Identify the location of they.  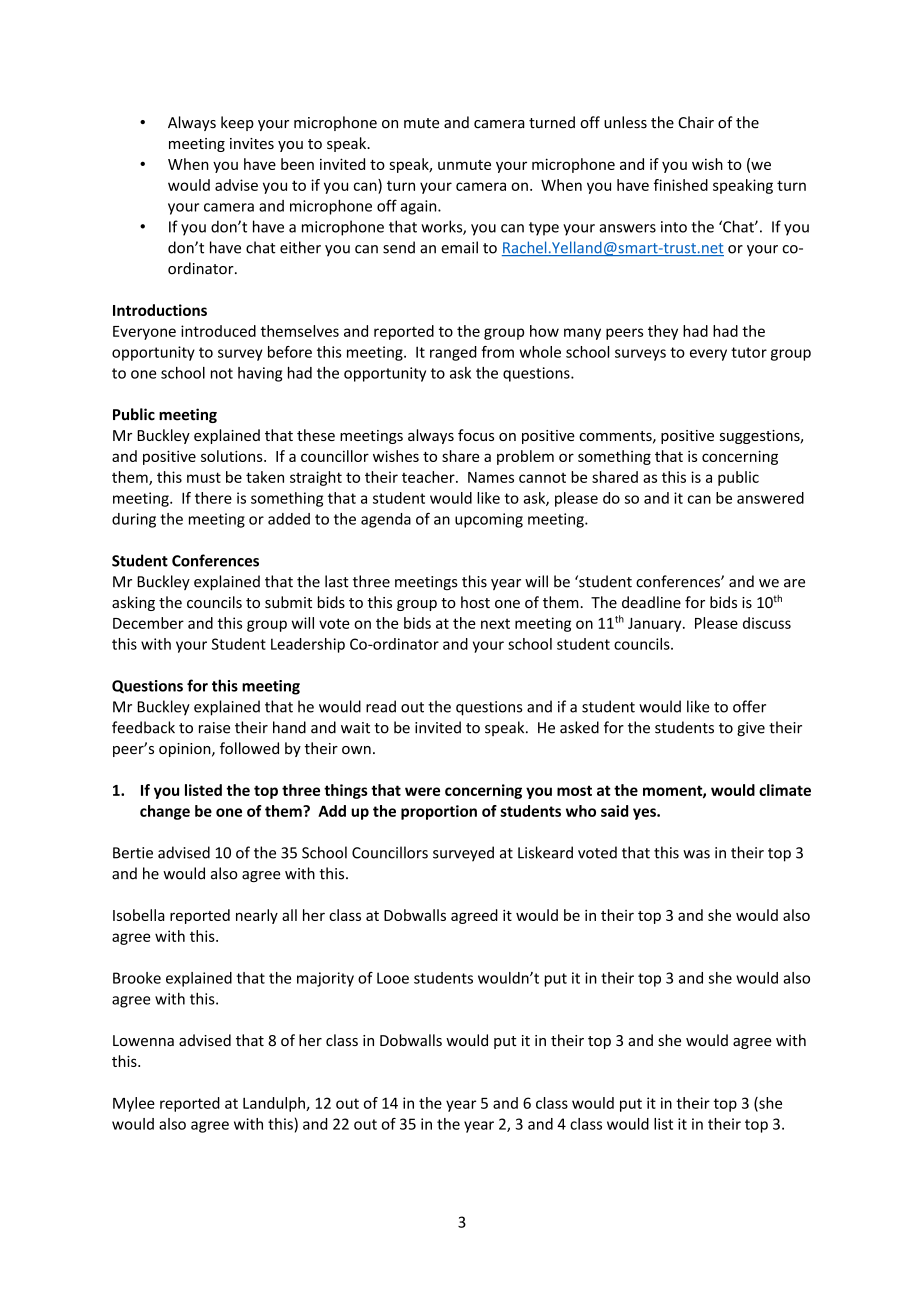
(663, 332).
